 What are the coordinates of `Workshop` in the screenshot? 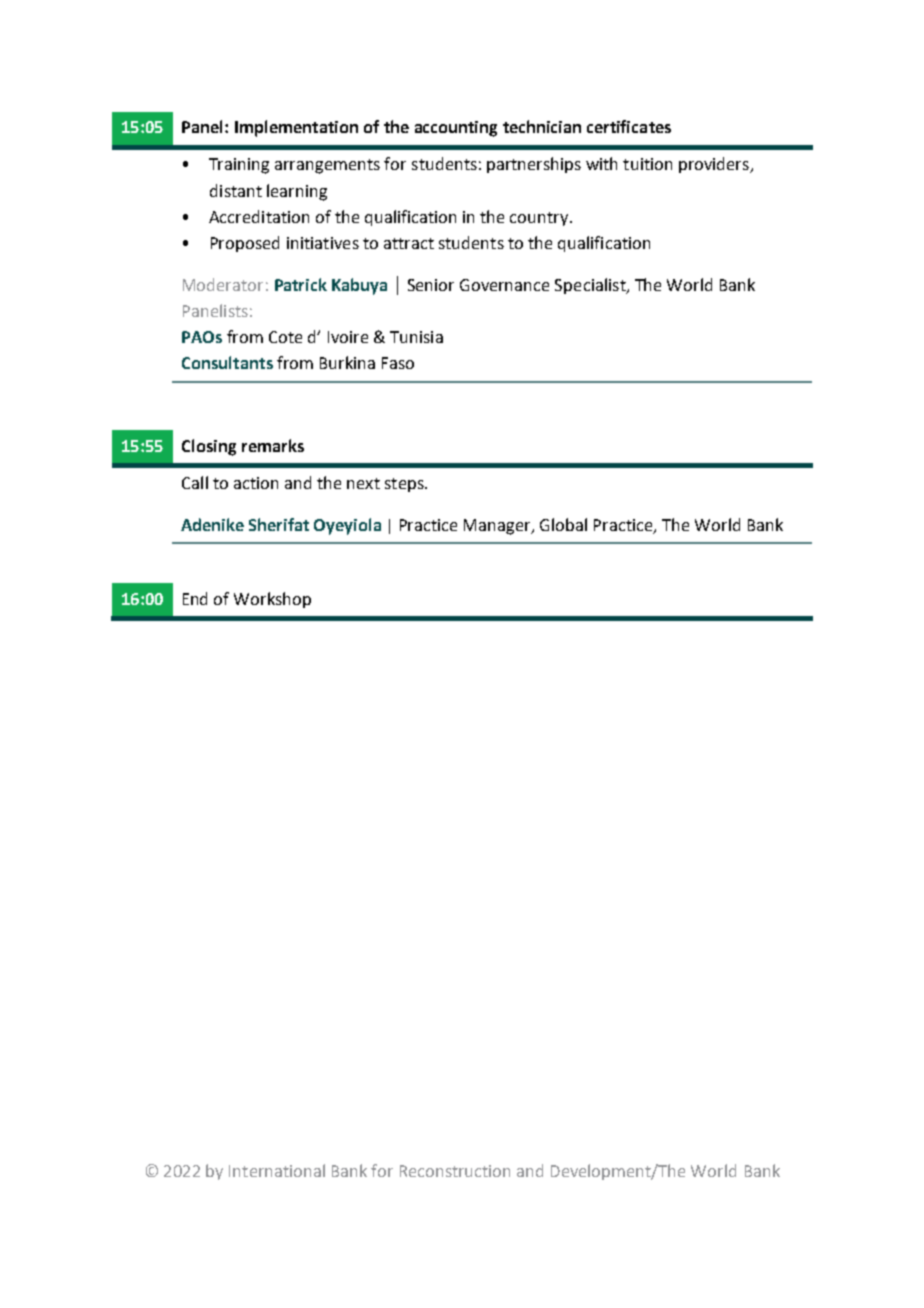 It's located at (272, 600).
